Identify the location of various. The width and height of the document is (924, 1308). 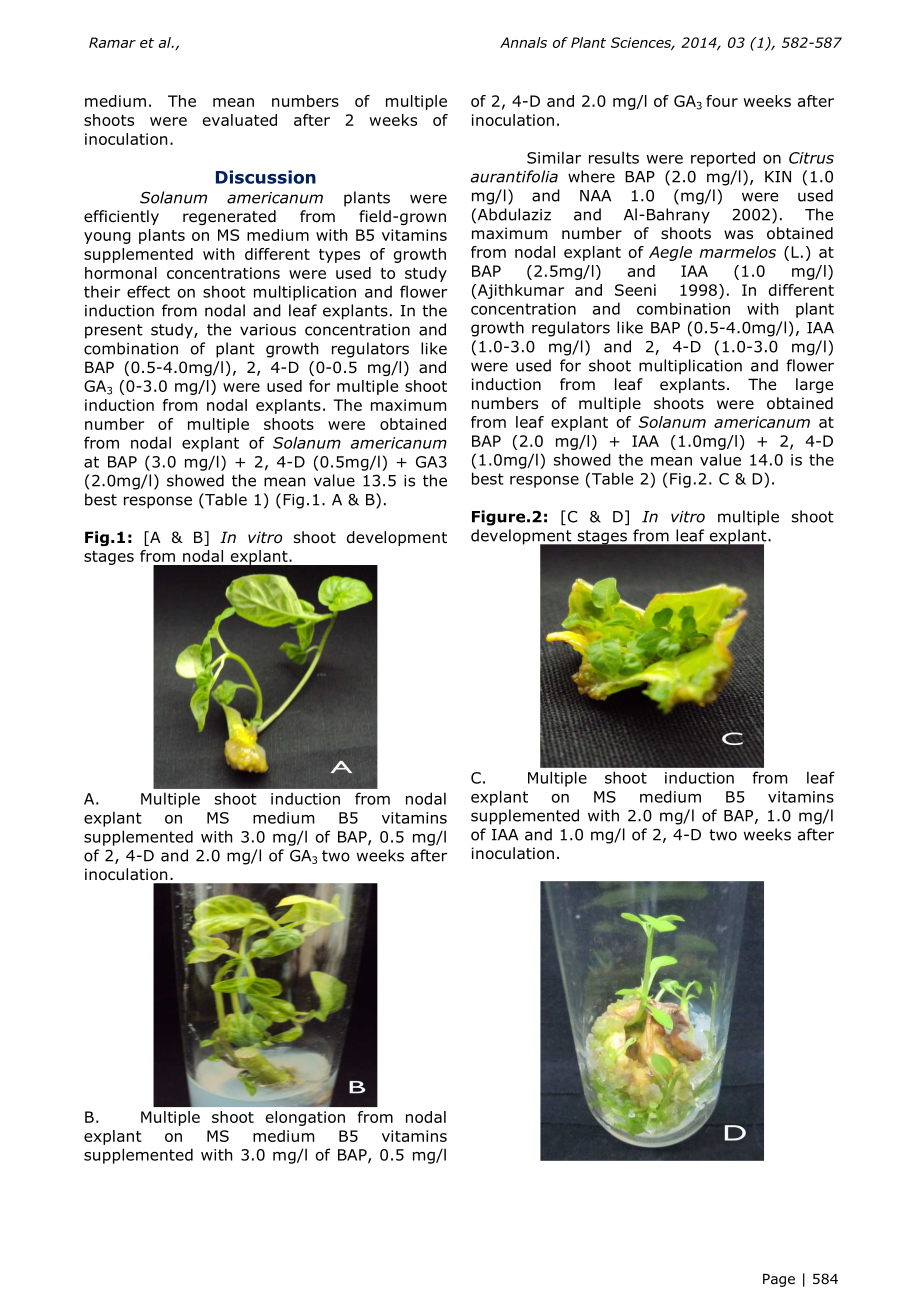
(268, 330).
